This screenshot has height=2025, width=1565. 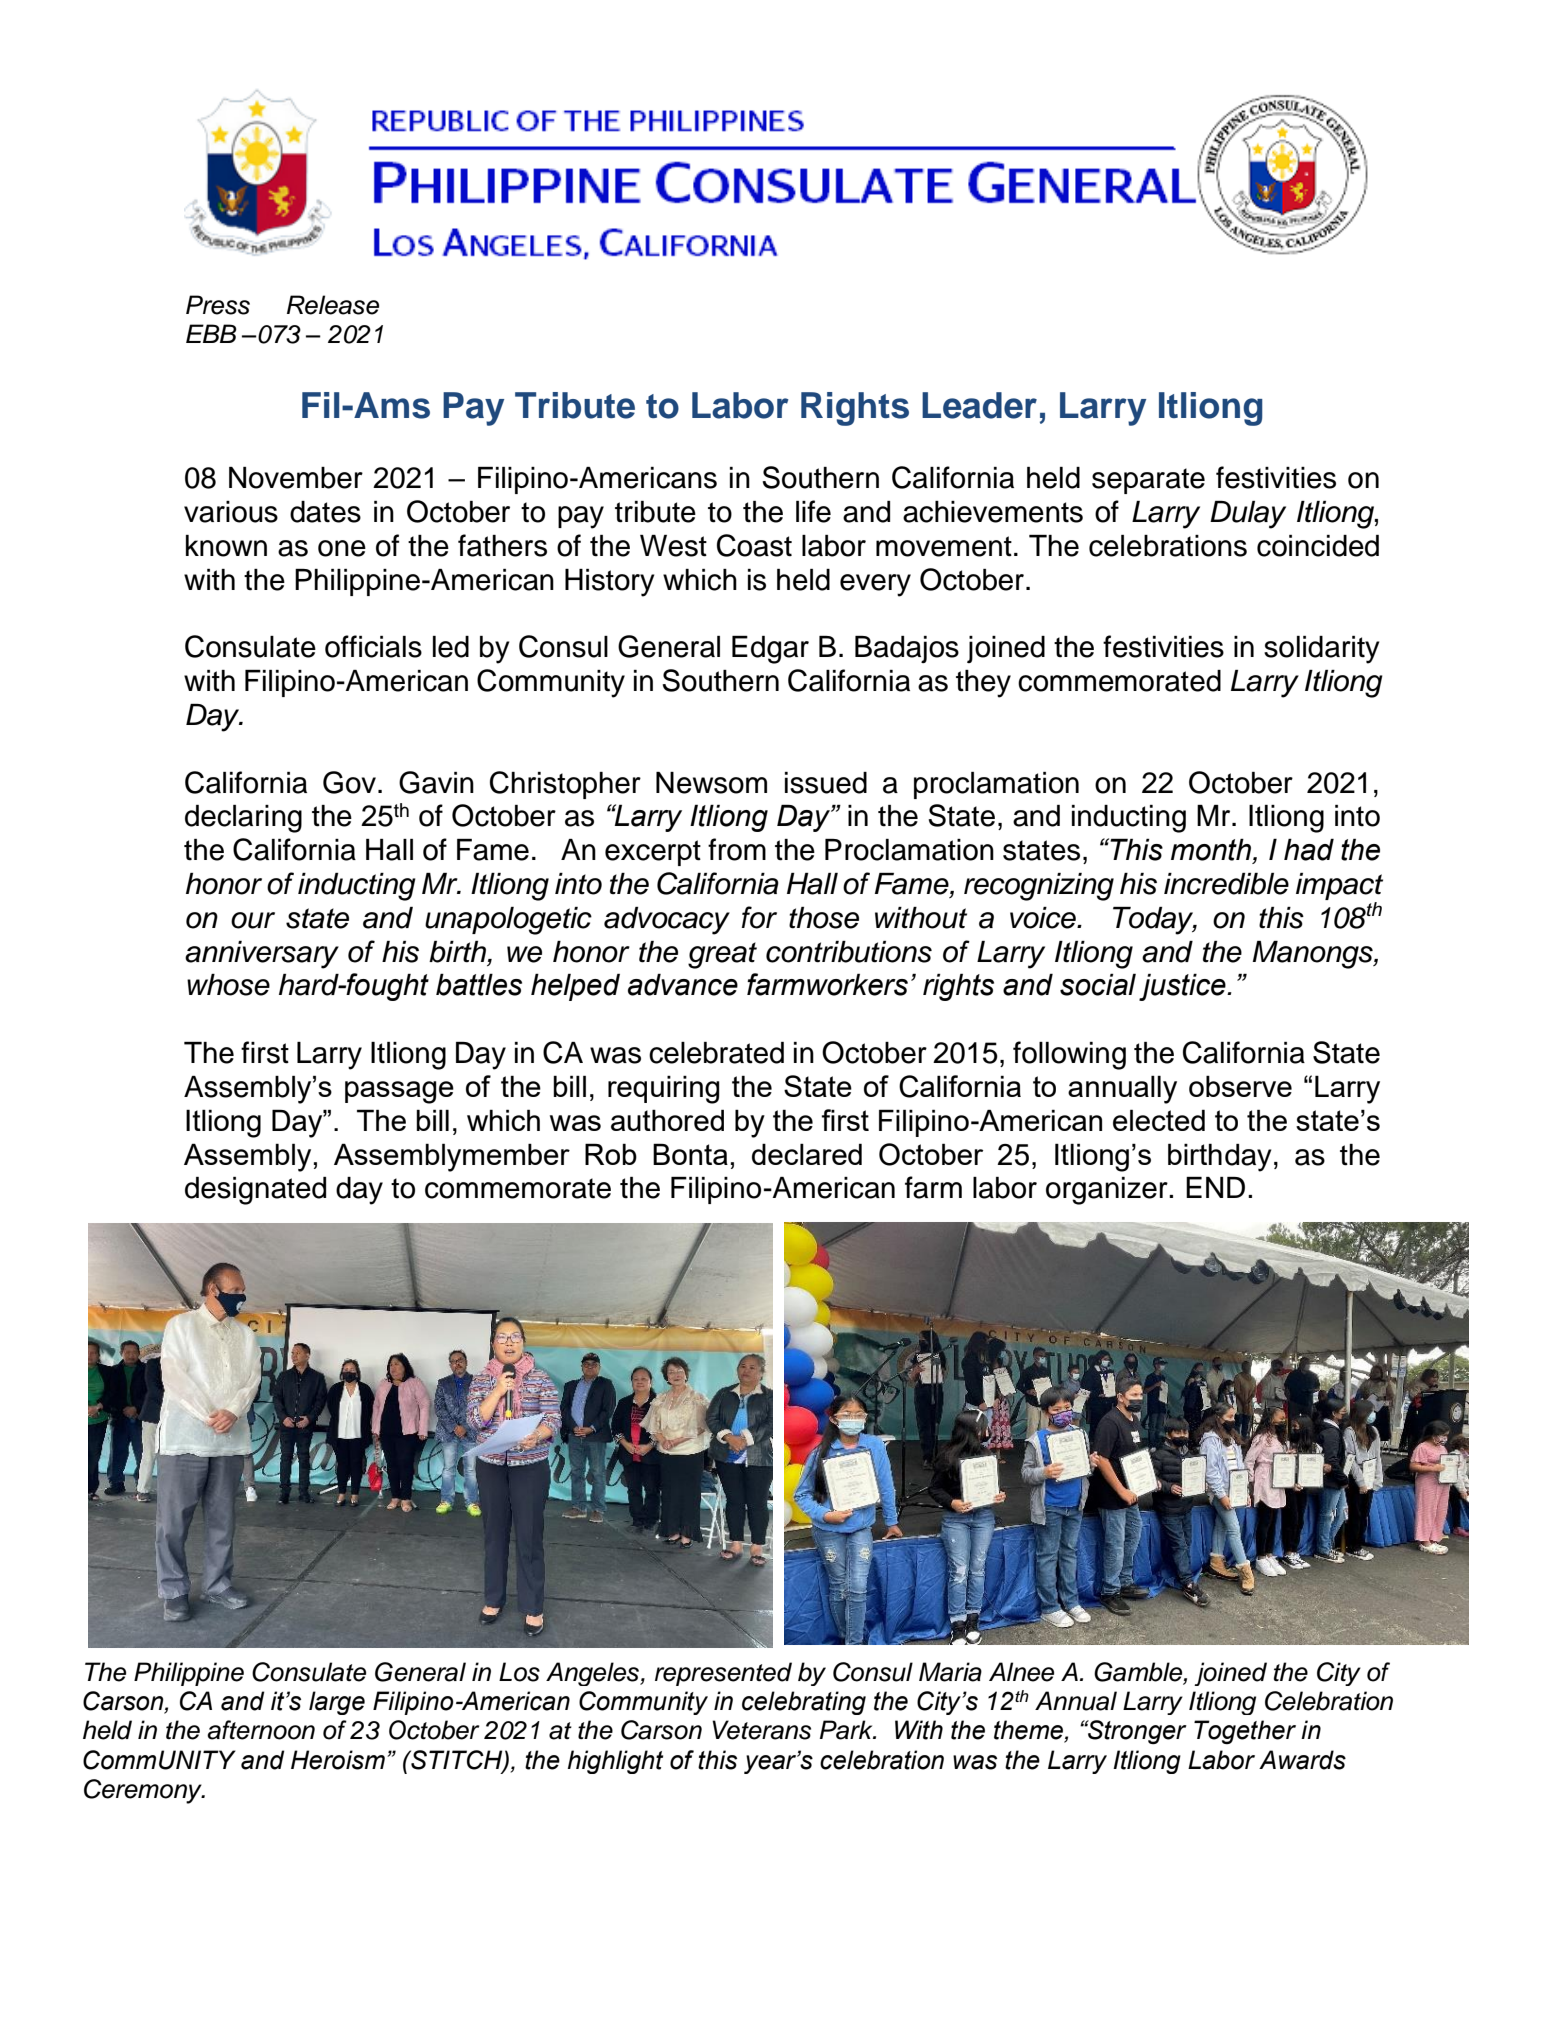 I want to click on whose, so click(x=228, y=985).
